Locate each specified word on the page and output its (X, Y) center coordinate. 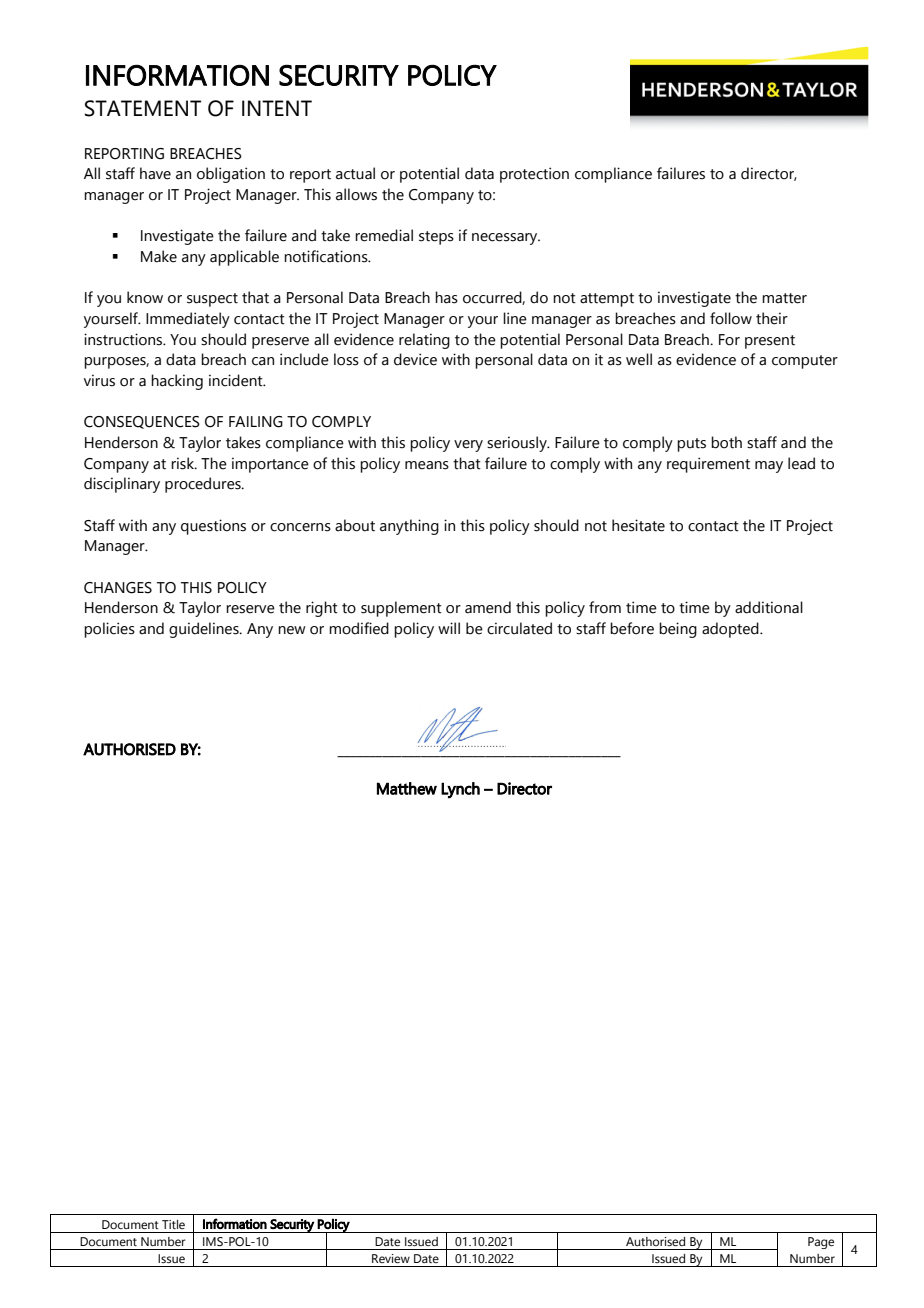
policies (109, 630)
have (155, 173)
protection (534, 175)
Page (821, 1243)
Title (173, 1224)
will (449, 628)
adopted (731, 630)
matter (784, 298)
